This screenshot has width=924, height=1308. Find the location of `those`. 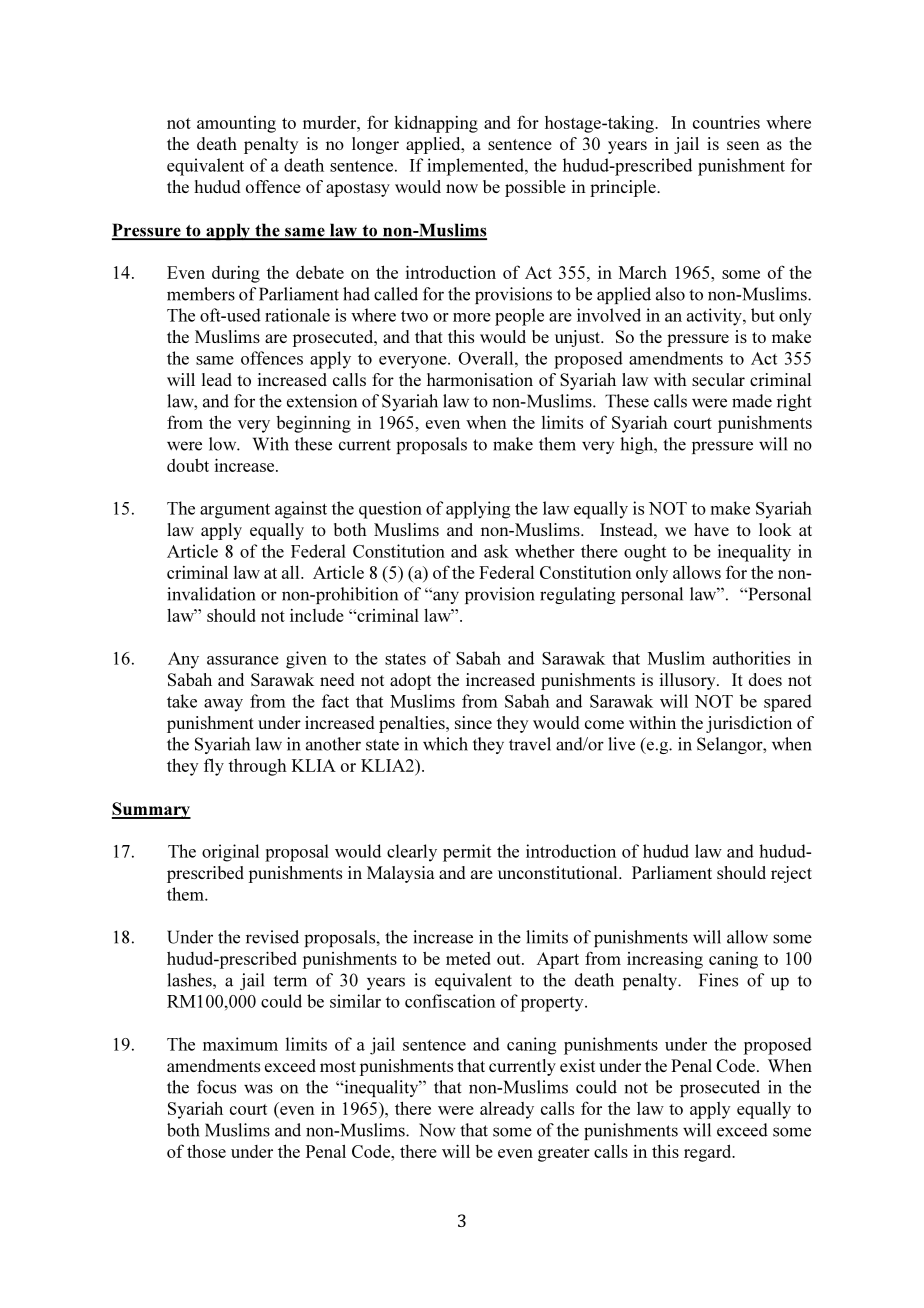

those is located at coordinates (206, 1151).
